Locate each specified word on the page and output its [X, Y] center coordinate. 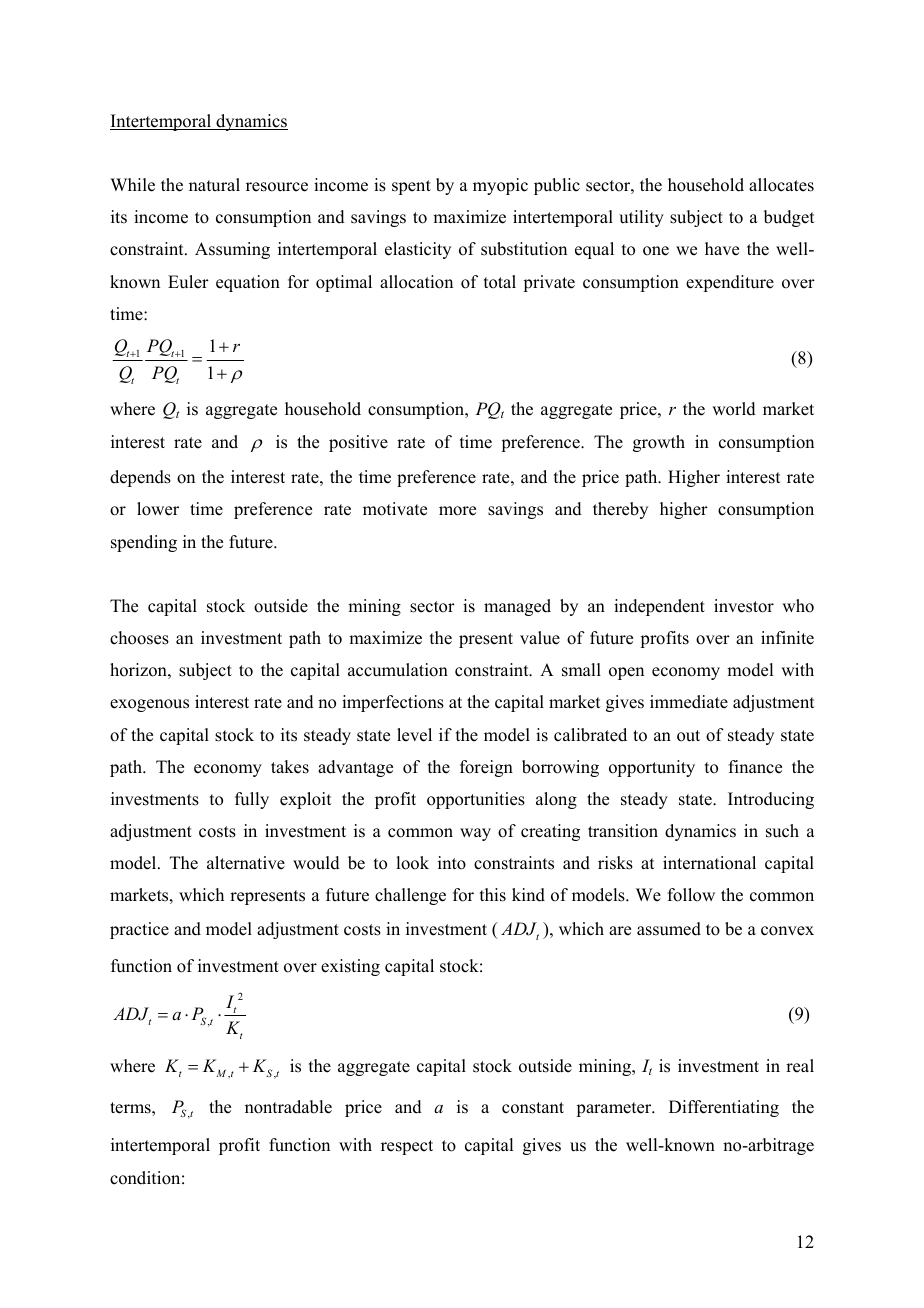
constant [533, 1108]
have [722, 249]
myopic [500, 186]
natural [214, 185]
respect [407, 1147]
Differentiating [724, 1108]
